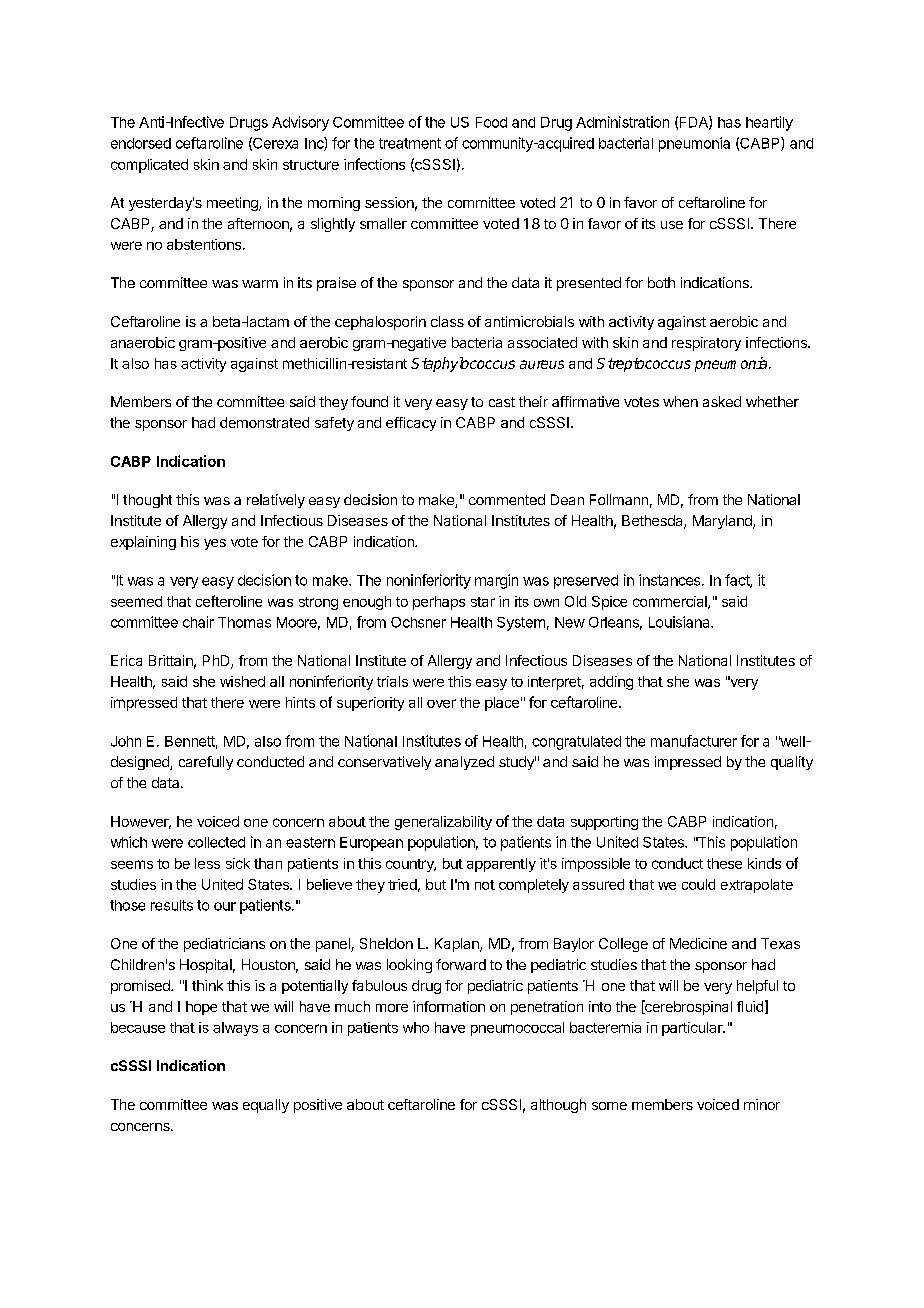 The image size is (924, 1308). I want to click on always, so click(235, 1029).
